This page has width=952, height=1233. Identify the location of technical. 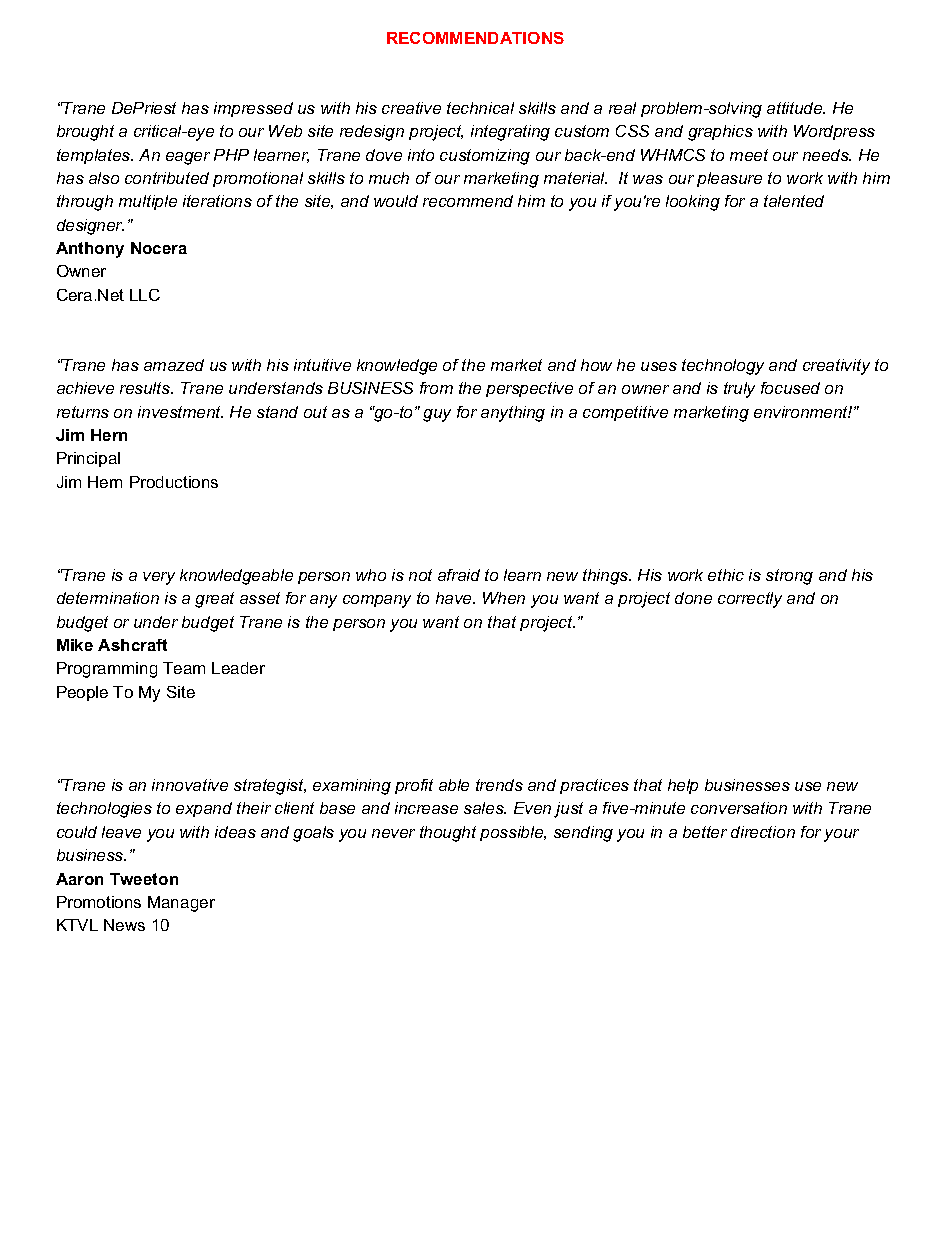
(480, 108).
